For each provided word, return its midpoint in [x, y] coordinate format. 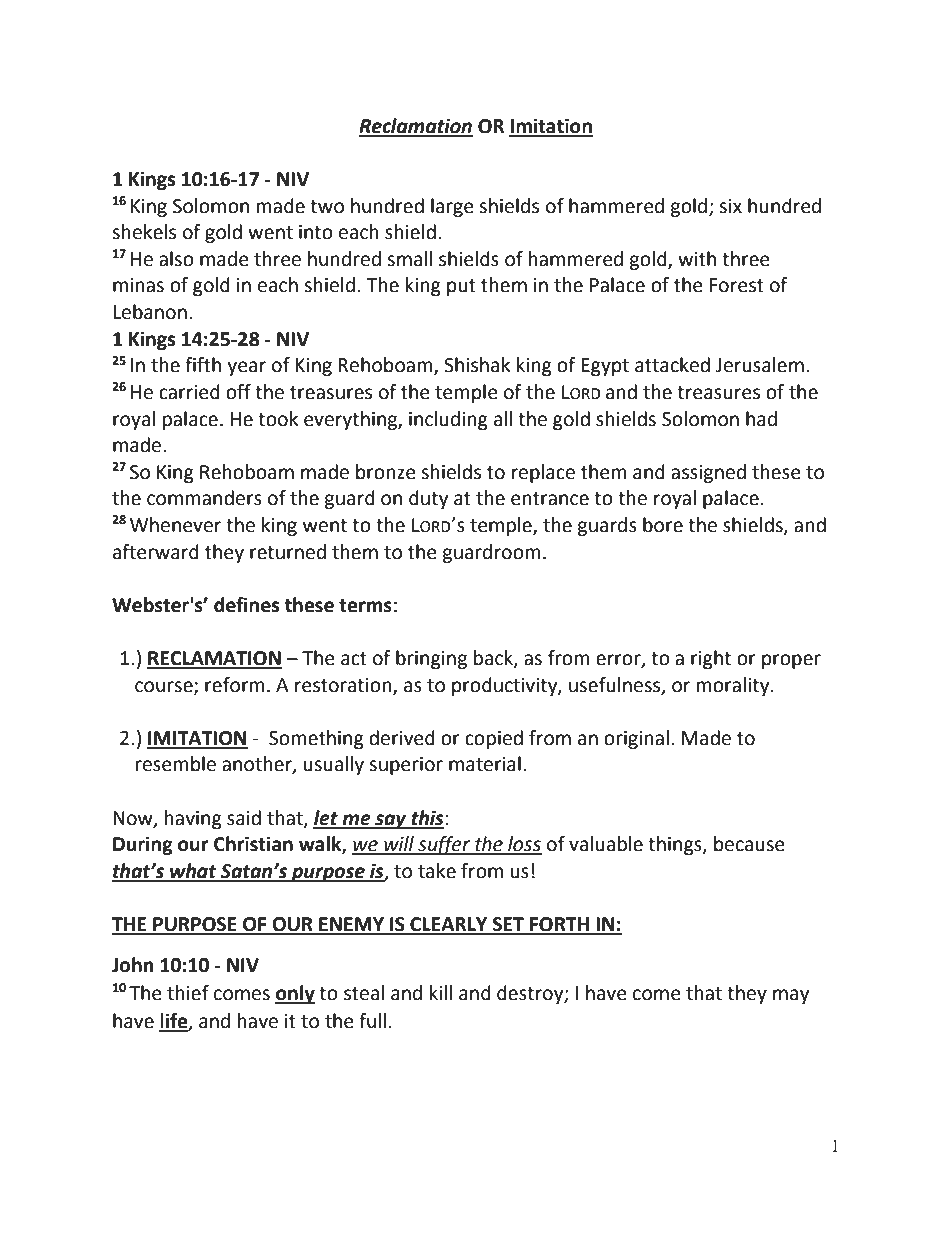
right [711, 659]
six [730, 206]
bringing [431, 659]
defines [246, 605]
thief [188, 993]
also [176, 259]
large [452, 207]
